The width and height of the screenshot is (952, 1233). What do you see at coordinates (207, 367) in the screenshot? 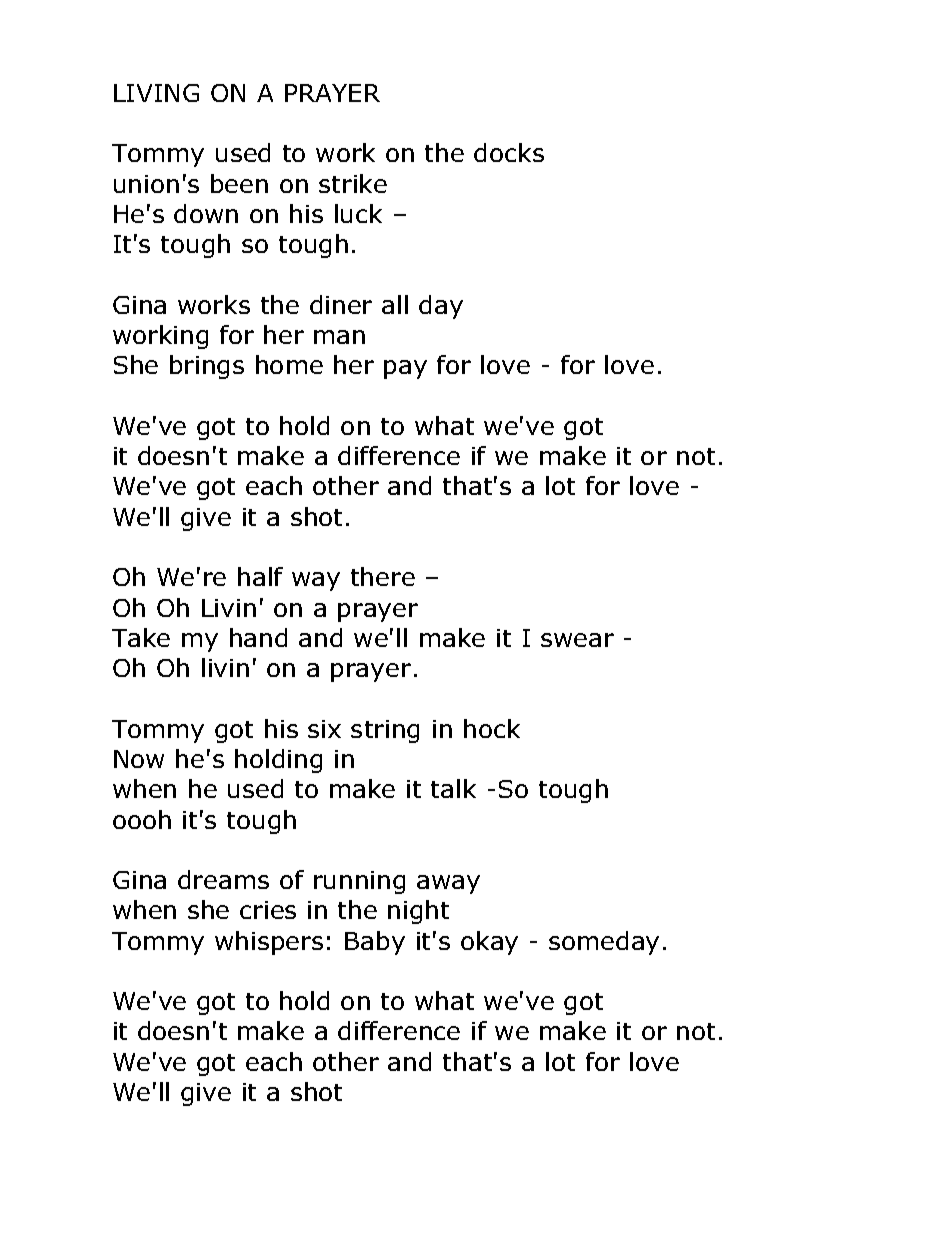
I see `brings` at bounding box center [207, 367].
